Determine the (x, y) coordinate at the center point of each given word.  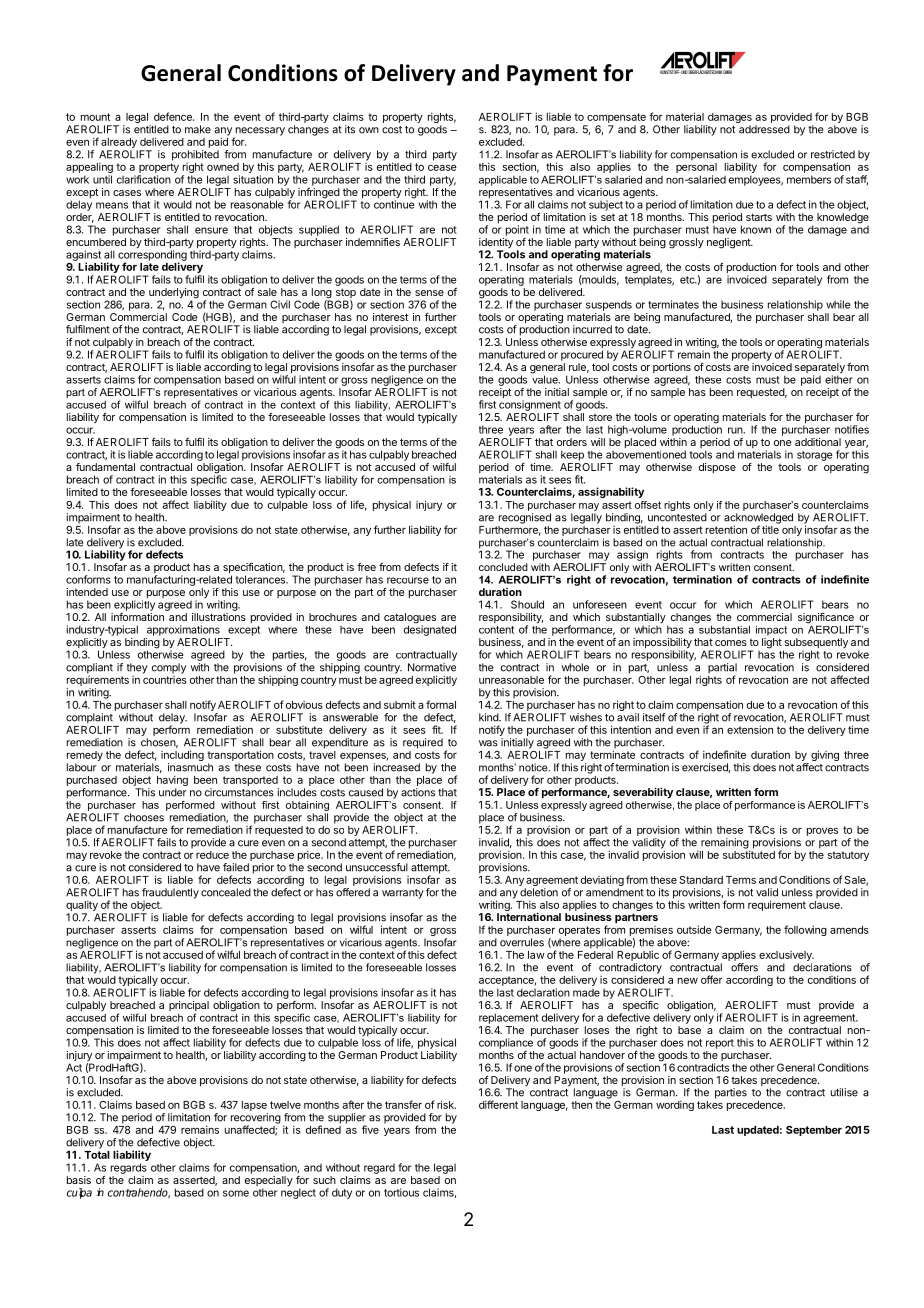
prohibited (195, 155)
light (772, 643)
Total (97, 1155)
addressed (764, 129)
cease (442, 168)
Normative (432, 667)
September (814, 1131)
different (498, 1104)
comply (169, 668)
